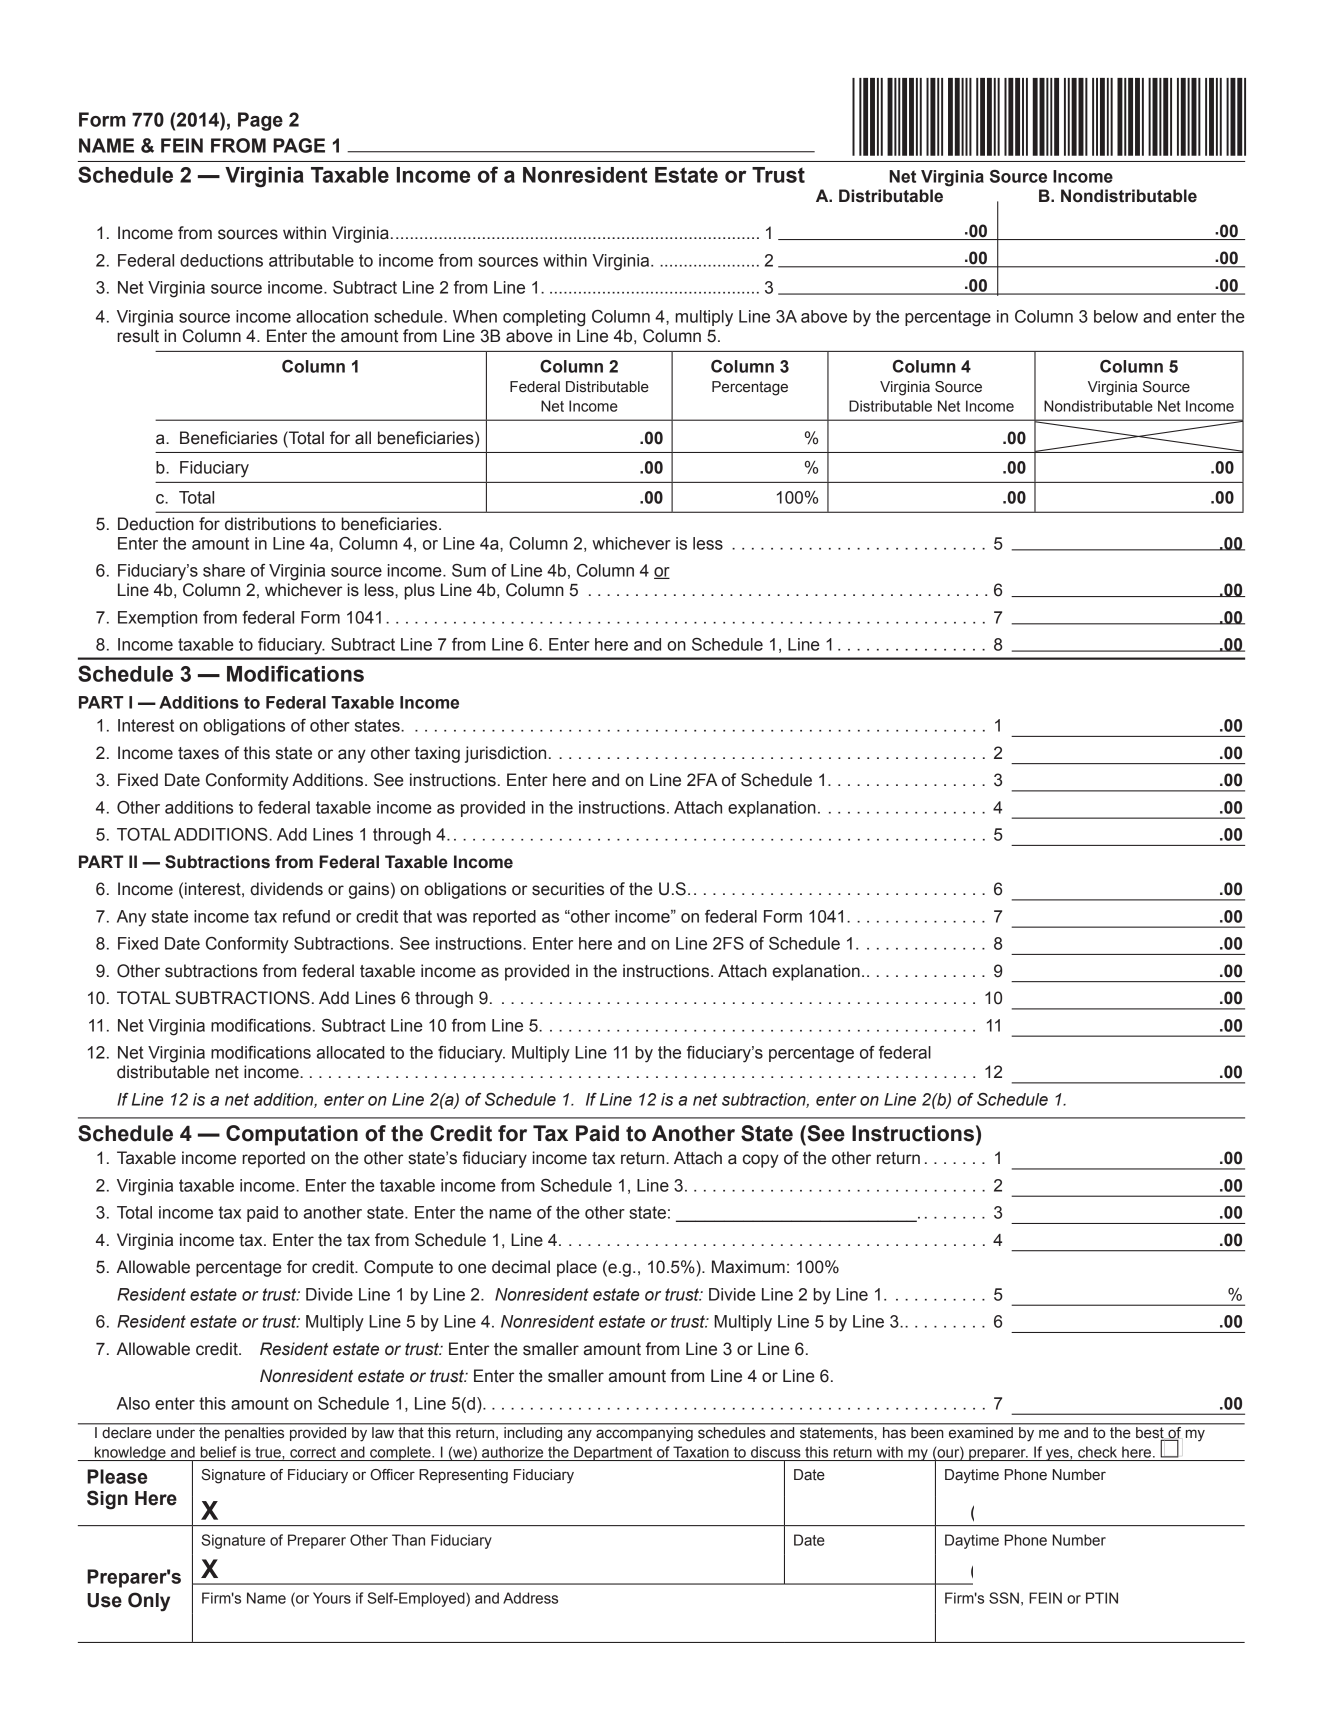 The height and width of the page is (1713, 1323). What do you see at coordinates (306, 916) in the page?
I see `refund` at bounding box center [306, 916].
